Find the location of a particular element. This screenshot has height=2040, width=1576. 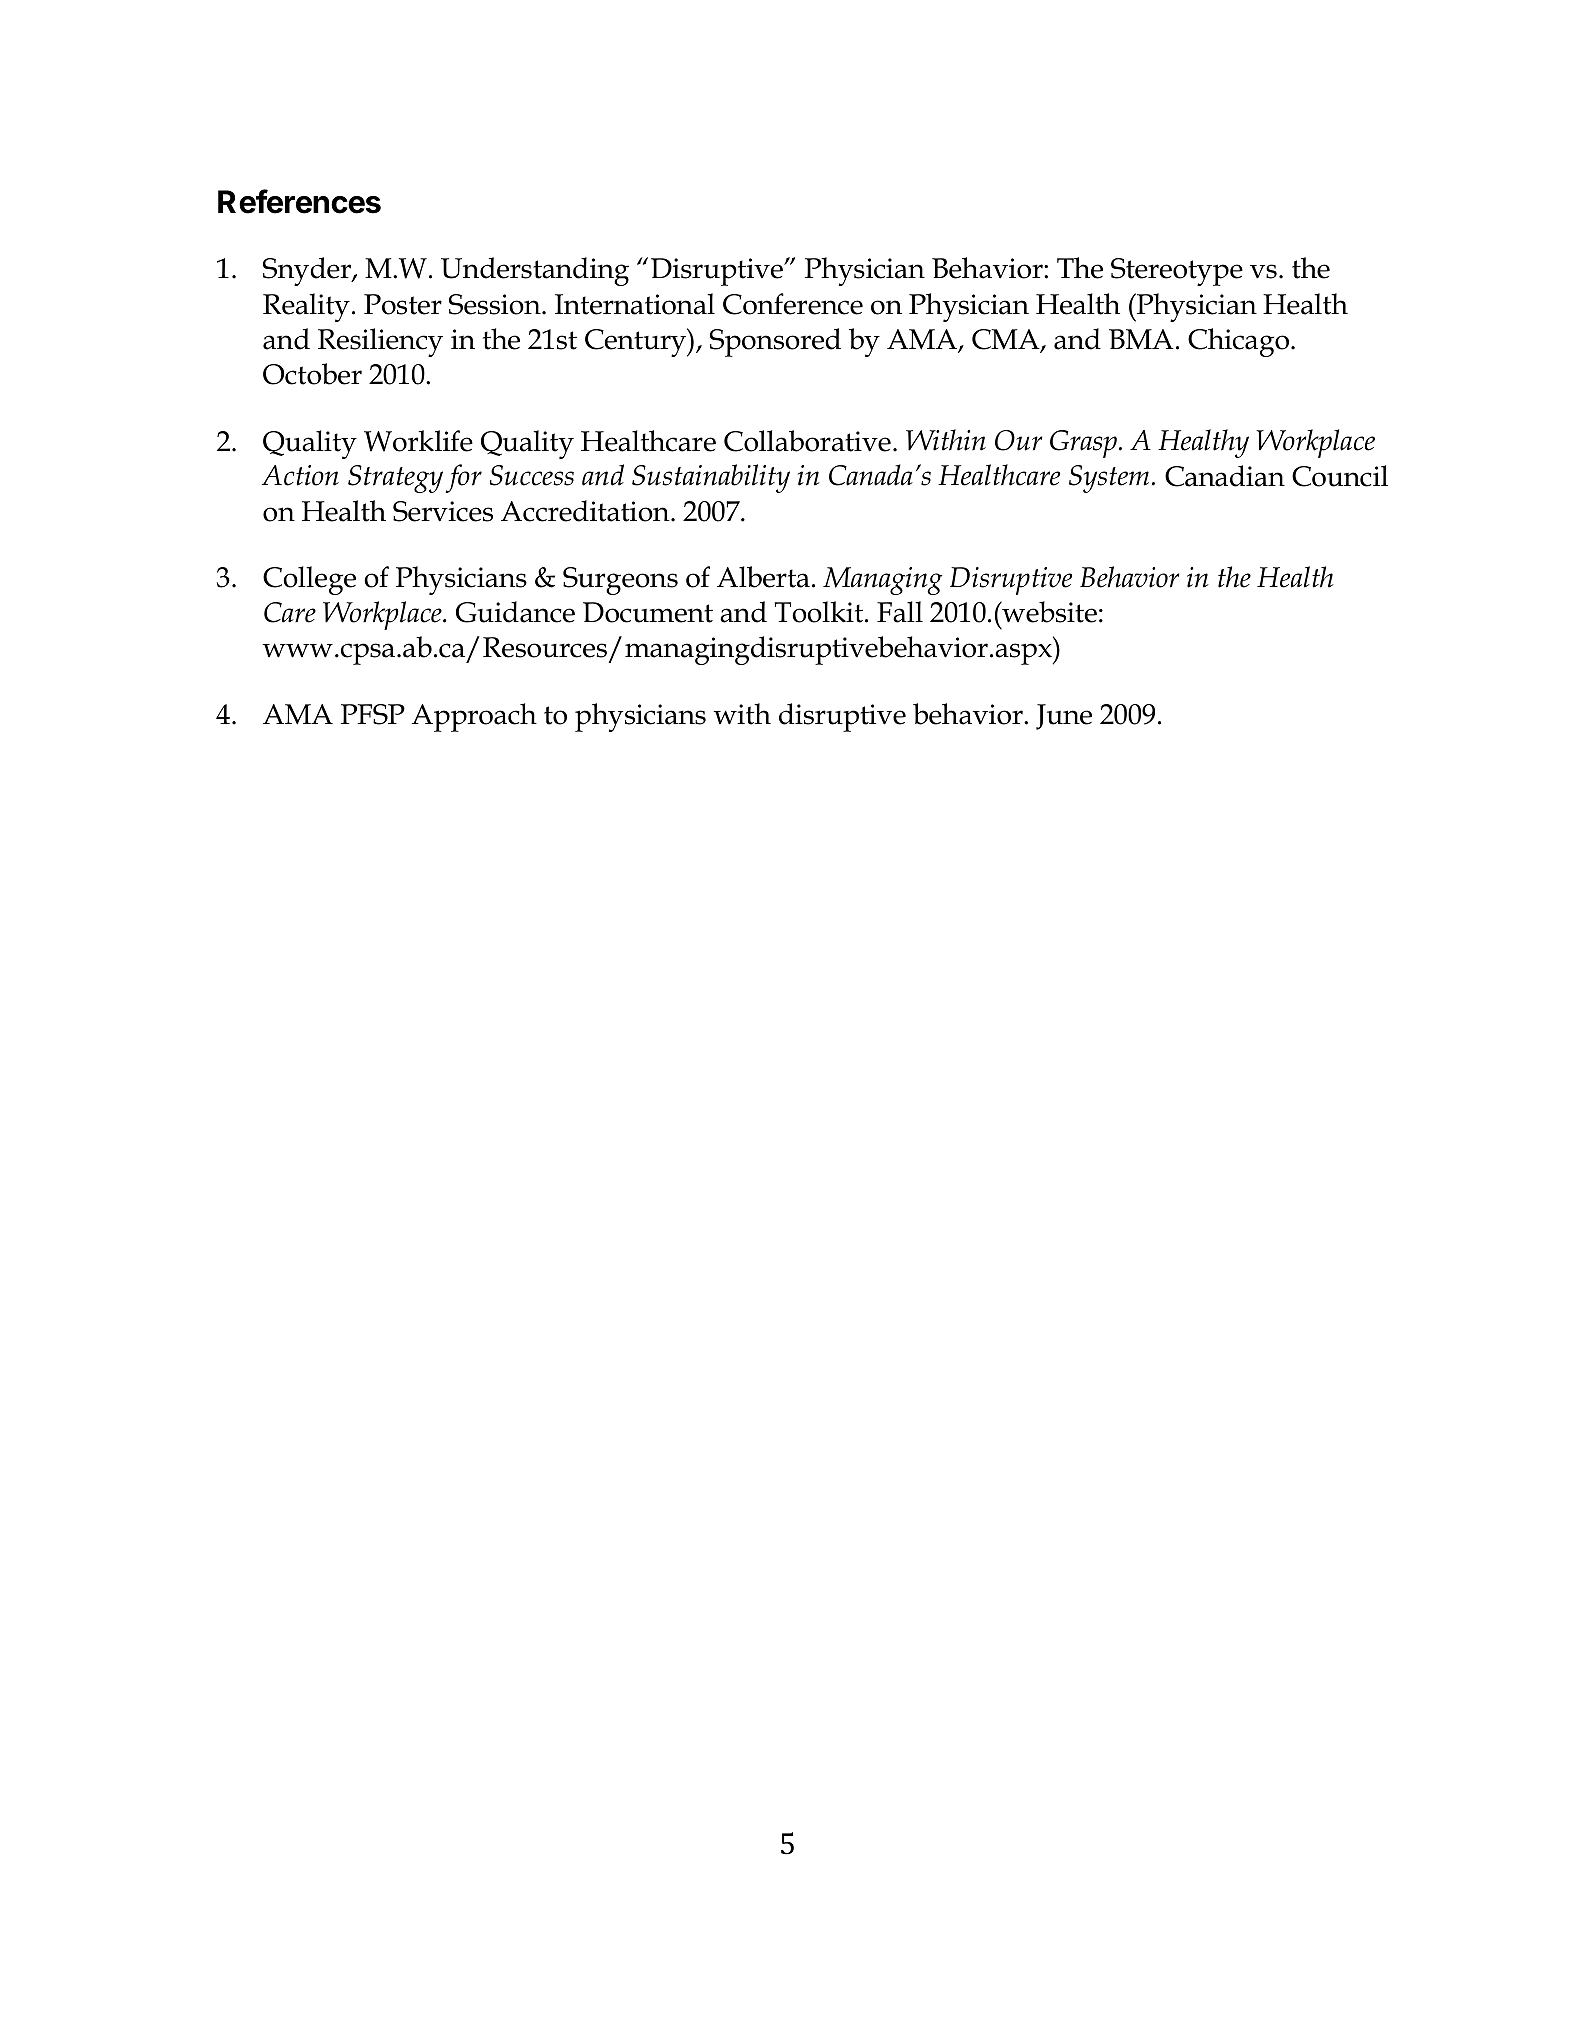

Stereotype is located at coordinates (1177, 272).
